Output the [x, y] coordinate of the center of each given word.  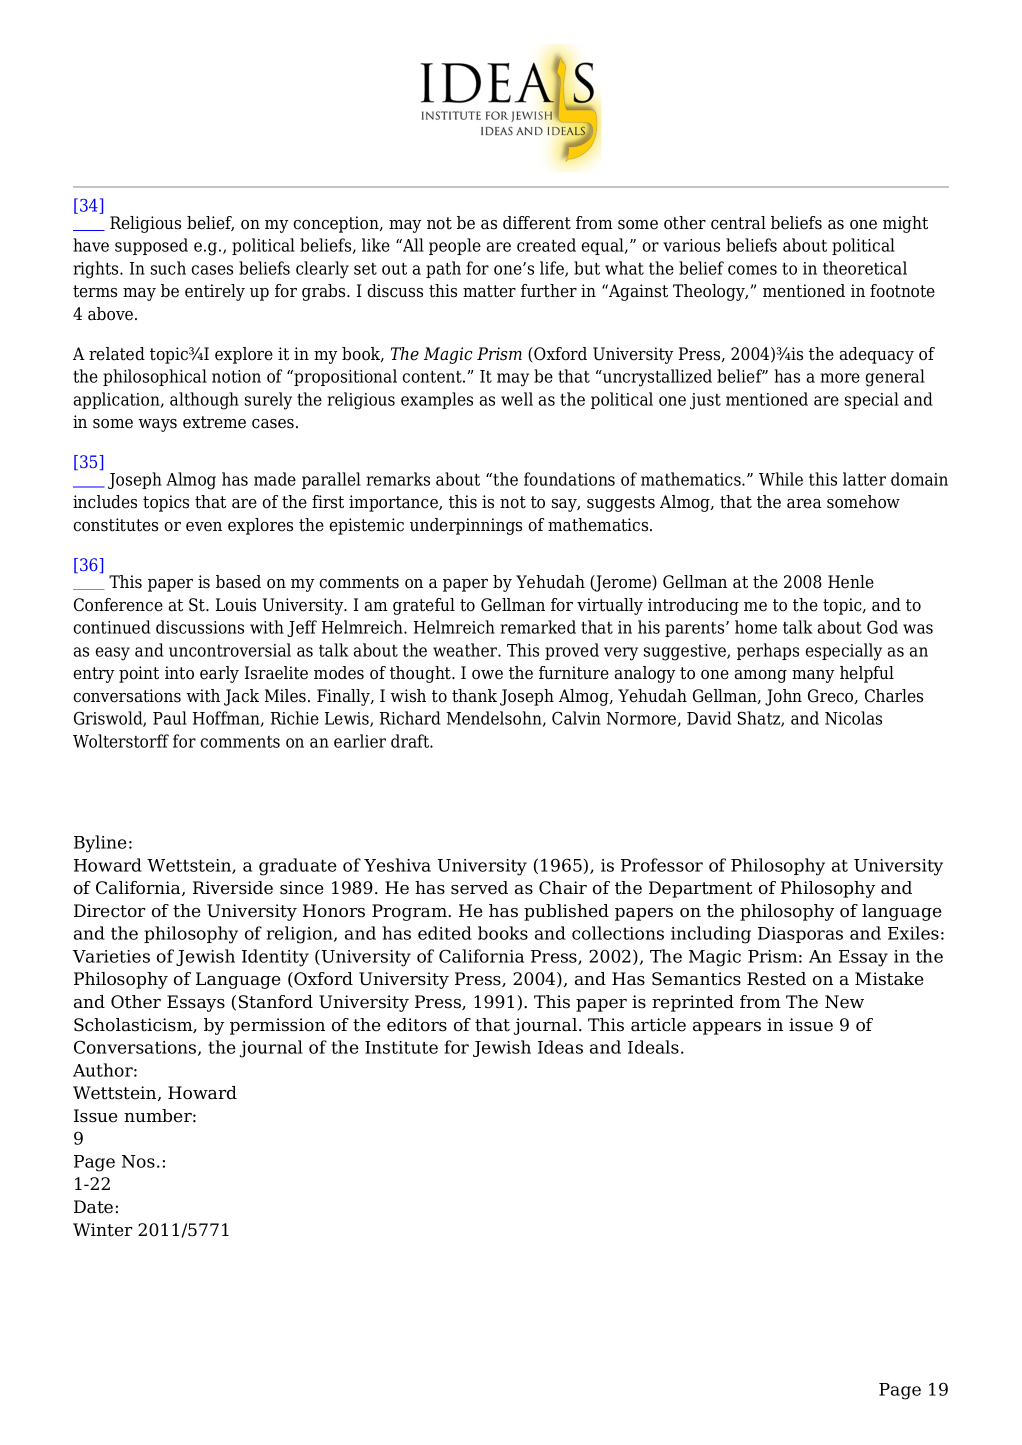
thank [474, 696]
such [168, 268]
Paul [170, 718]
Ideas [560, 1047]
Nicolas [853, 718]
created [546, 245]
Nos [138, 1161]
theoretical [865, 268]
